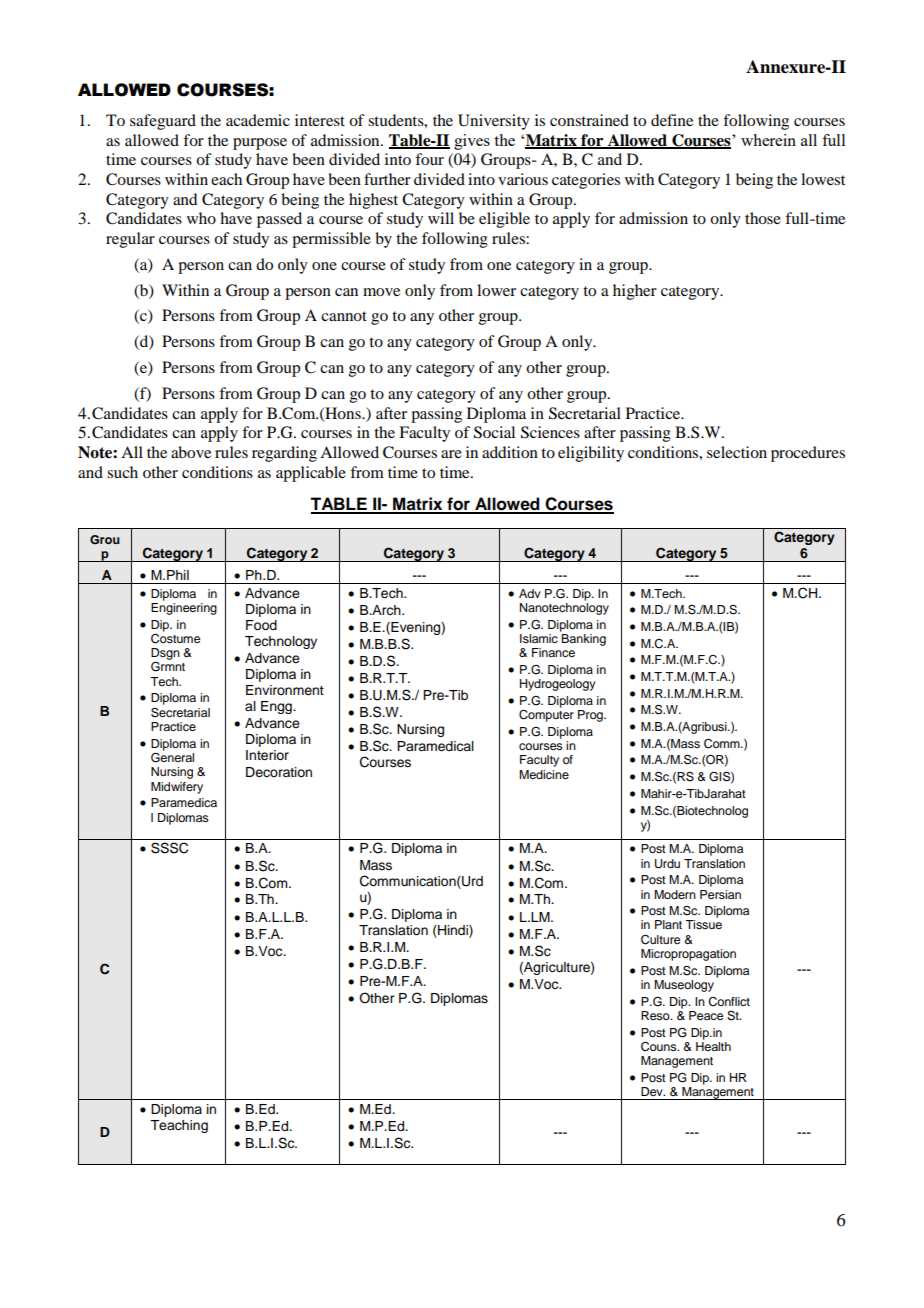 Image resolution: width=924 pixels, height=1308 pixels. Describe the element at coordinates (737, 452) in the screenshot. I see `selection` at that location.
